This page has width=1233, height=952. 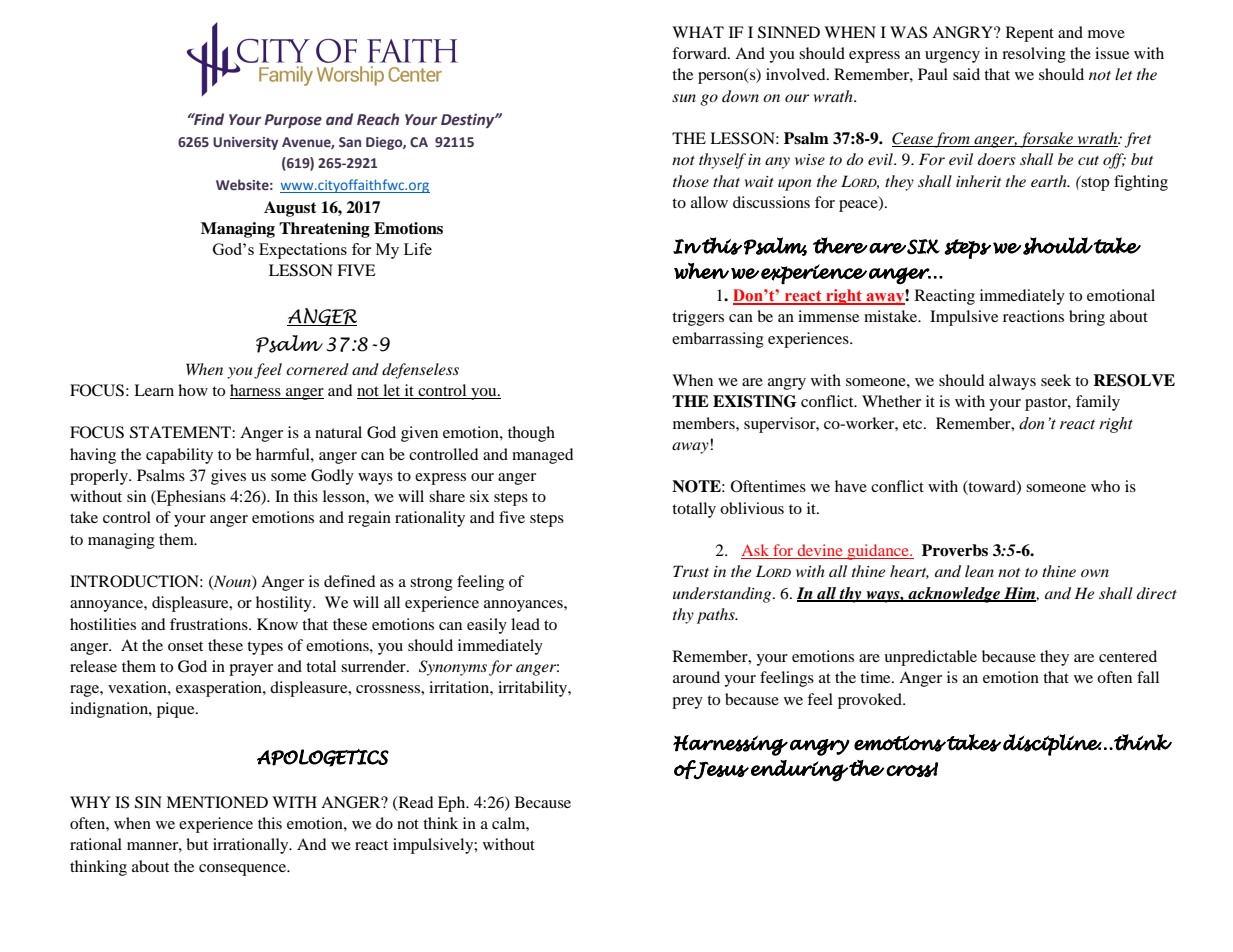 What do you see at coordinates (244, 870) in the page?
I see `consequence` at bounding box center [244, 870].
